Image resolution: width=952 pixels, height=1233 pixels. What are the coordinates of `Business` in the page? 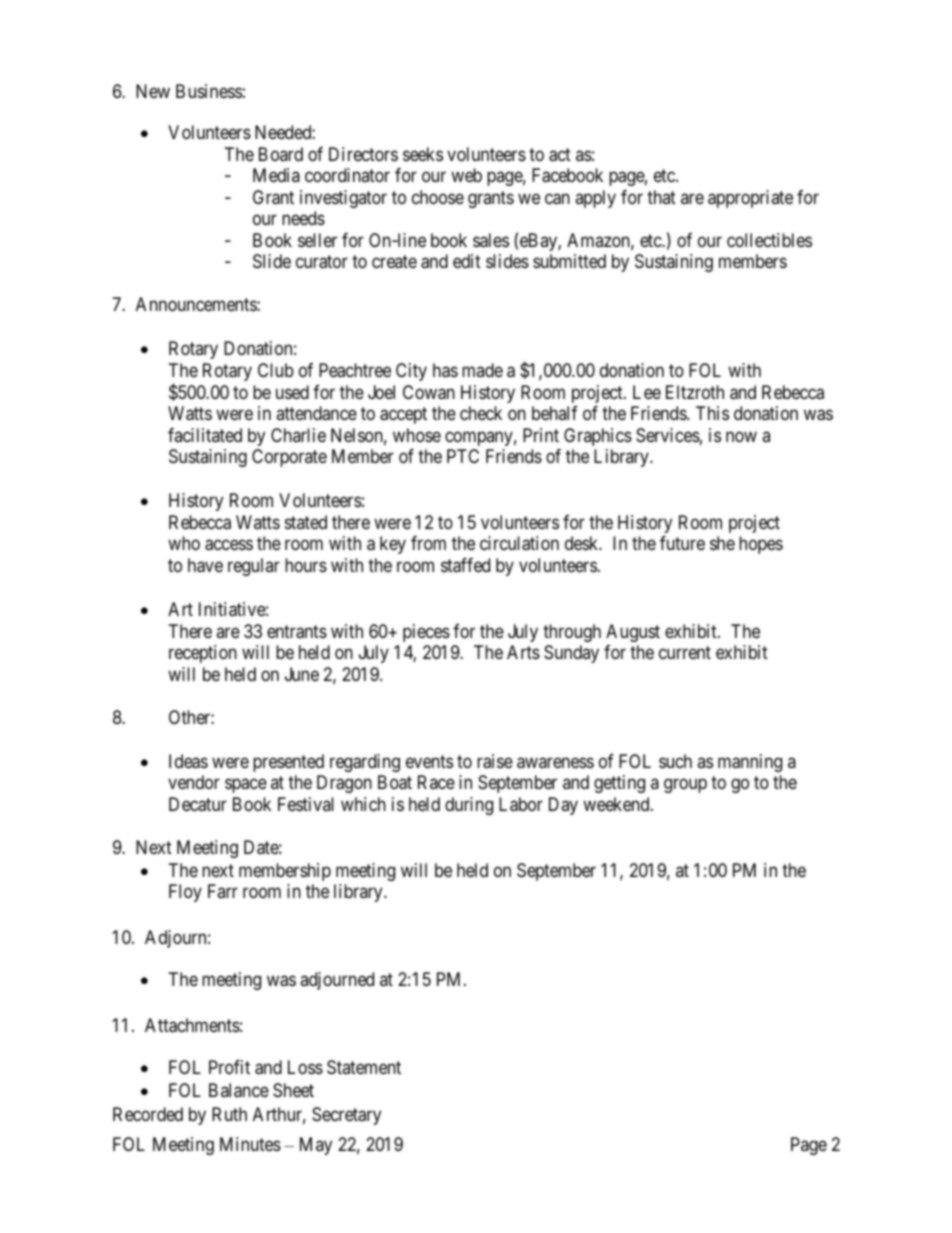 It's located at (209, 91).
